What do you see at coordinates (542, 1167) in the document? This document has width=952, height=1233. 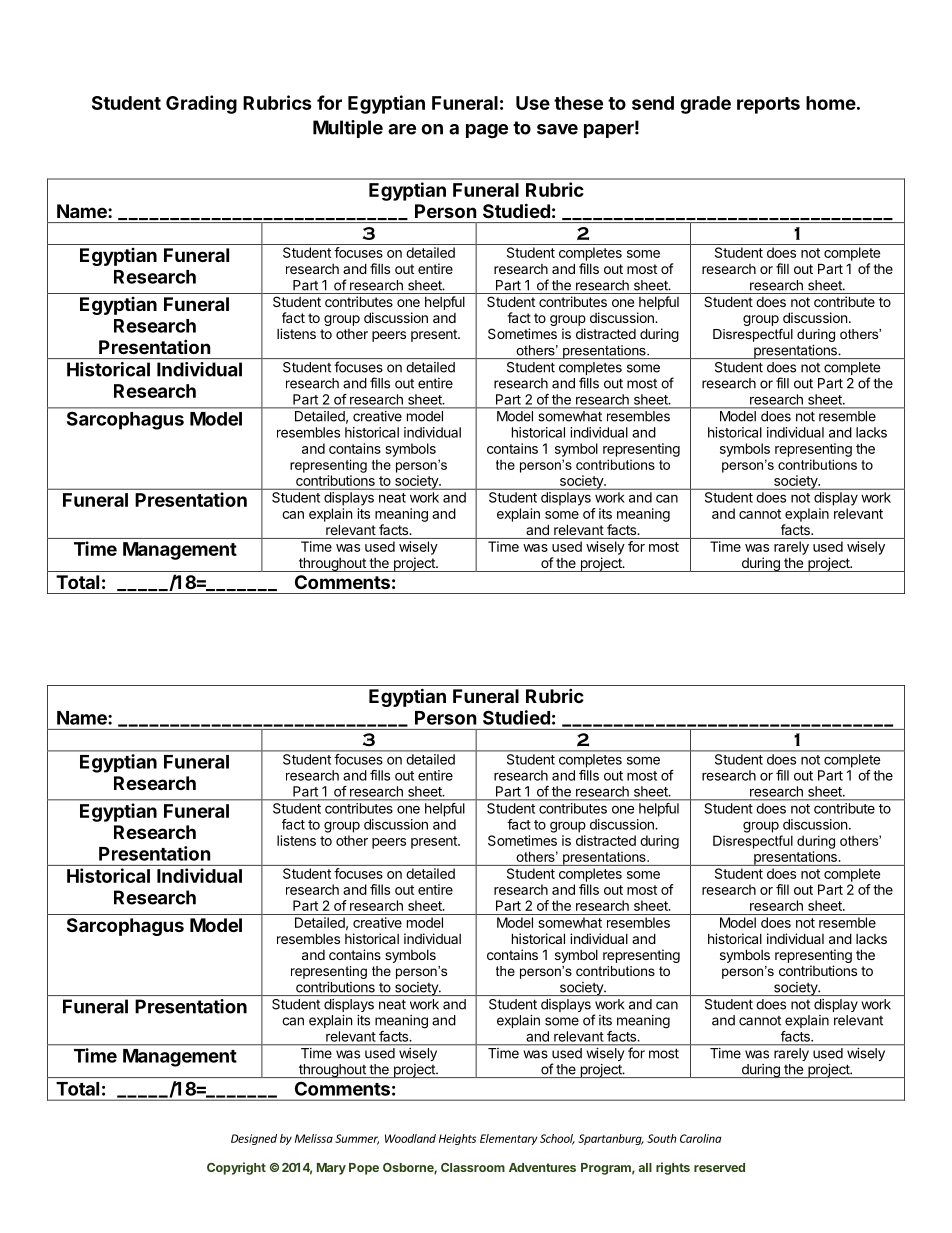 I see `Adventures` at bounding box center [542, 1167].
